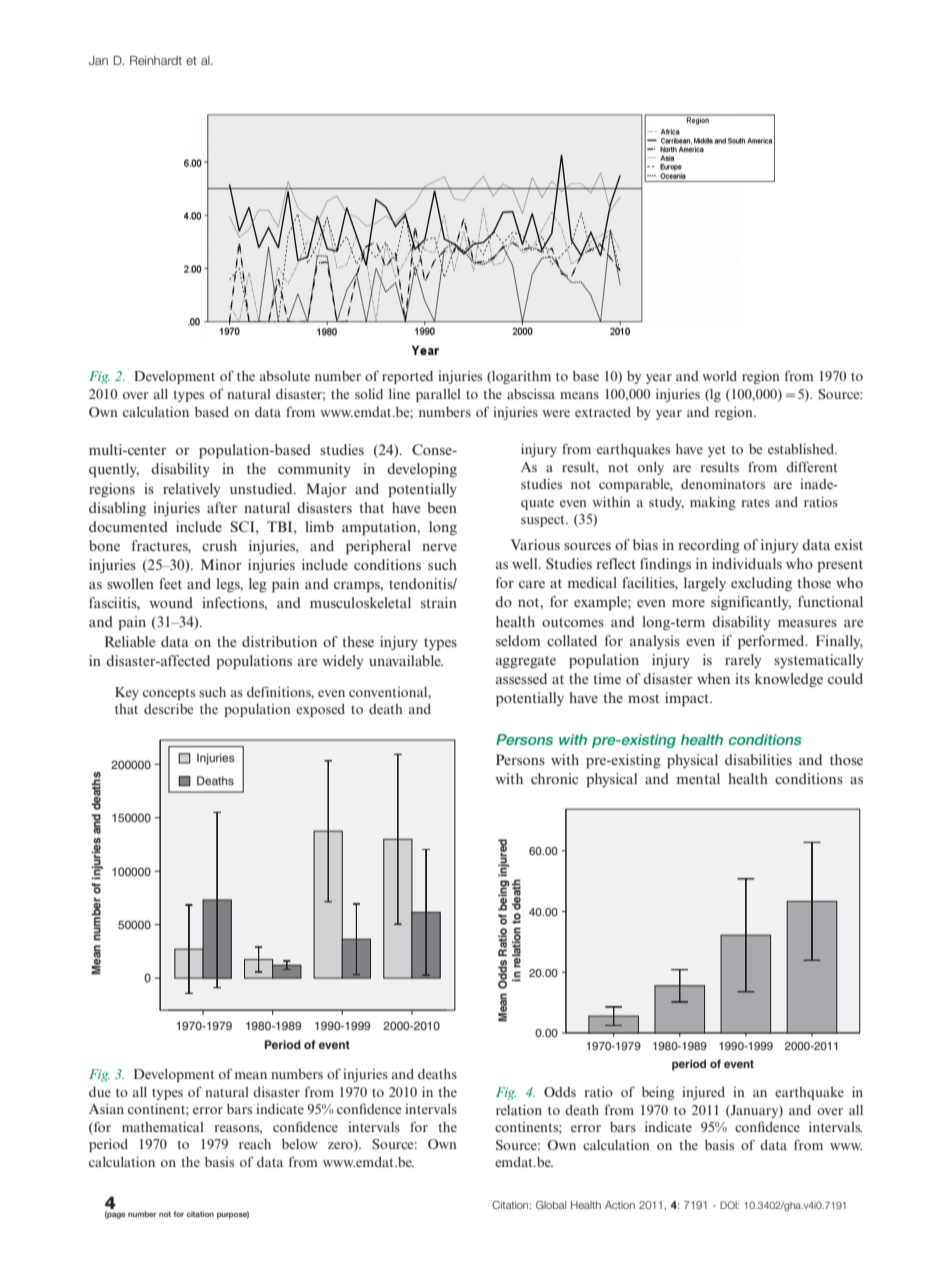 The width and height of the image is (952, 1271). Describe the element at coordinates (438, 395) in the image. I see `parallel` at that location.
